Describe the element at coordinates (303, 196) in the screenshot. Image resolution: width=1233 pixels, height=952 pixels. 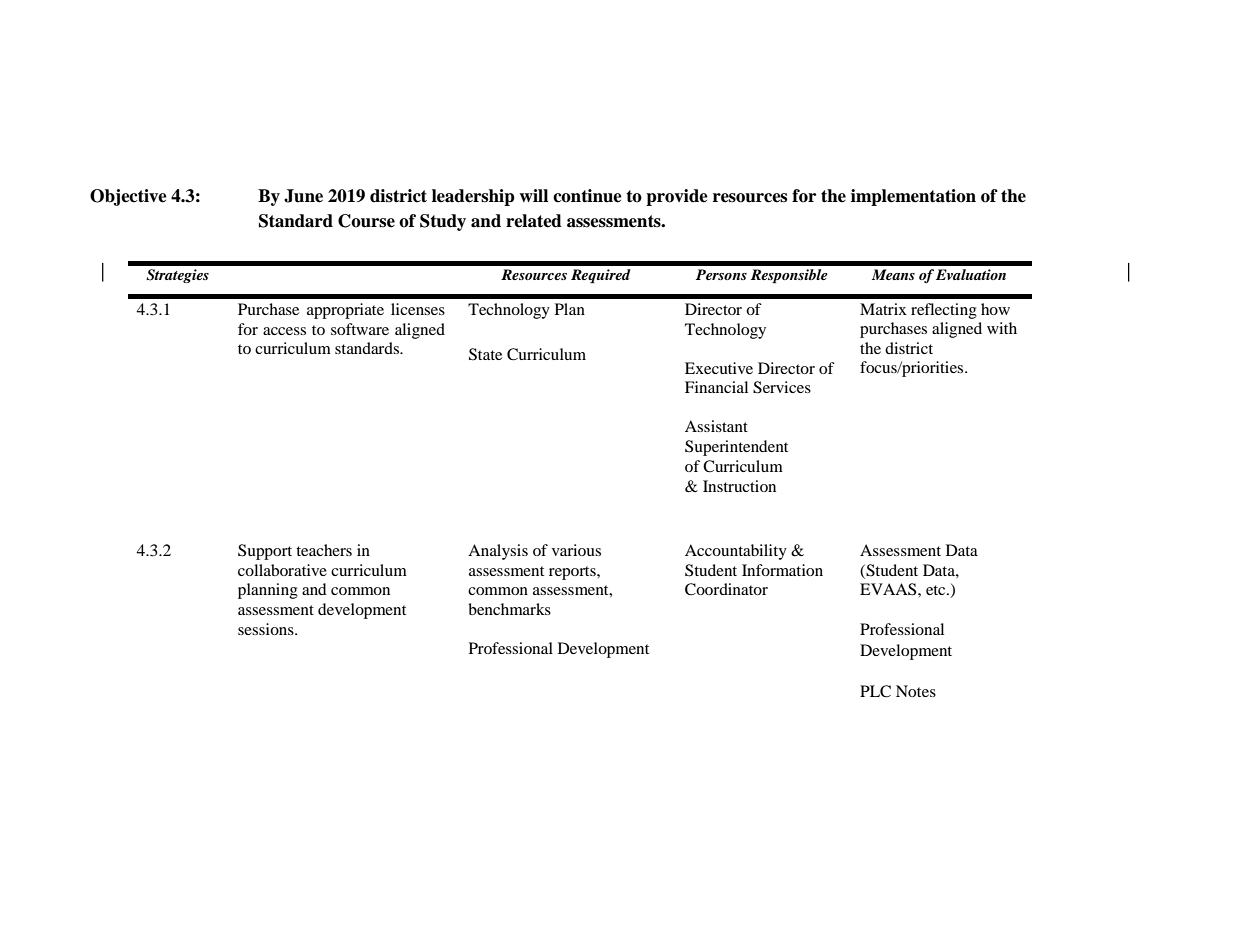
I see `June` at that location.
